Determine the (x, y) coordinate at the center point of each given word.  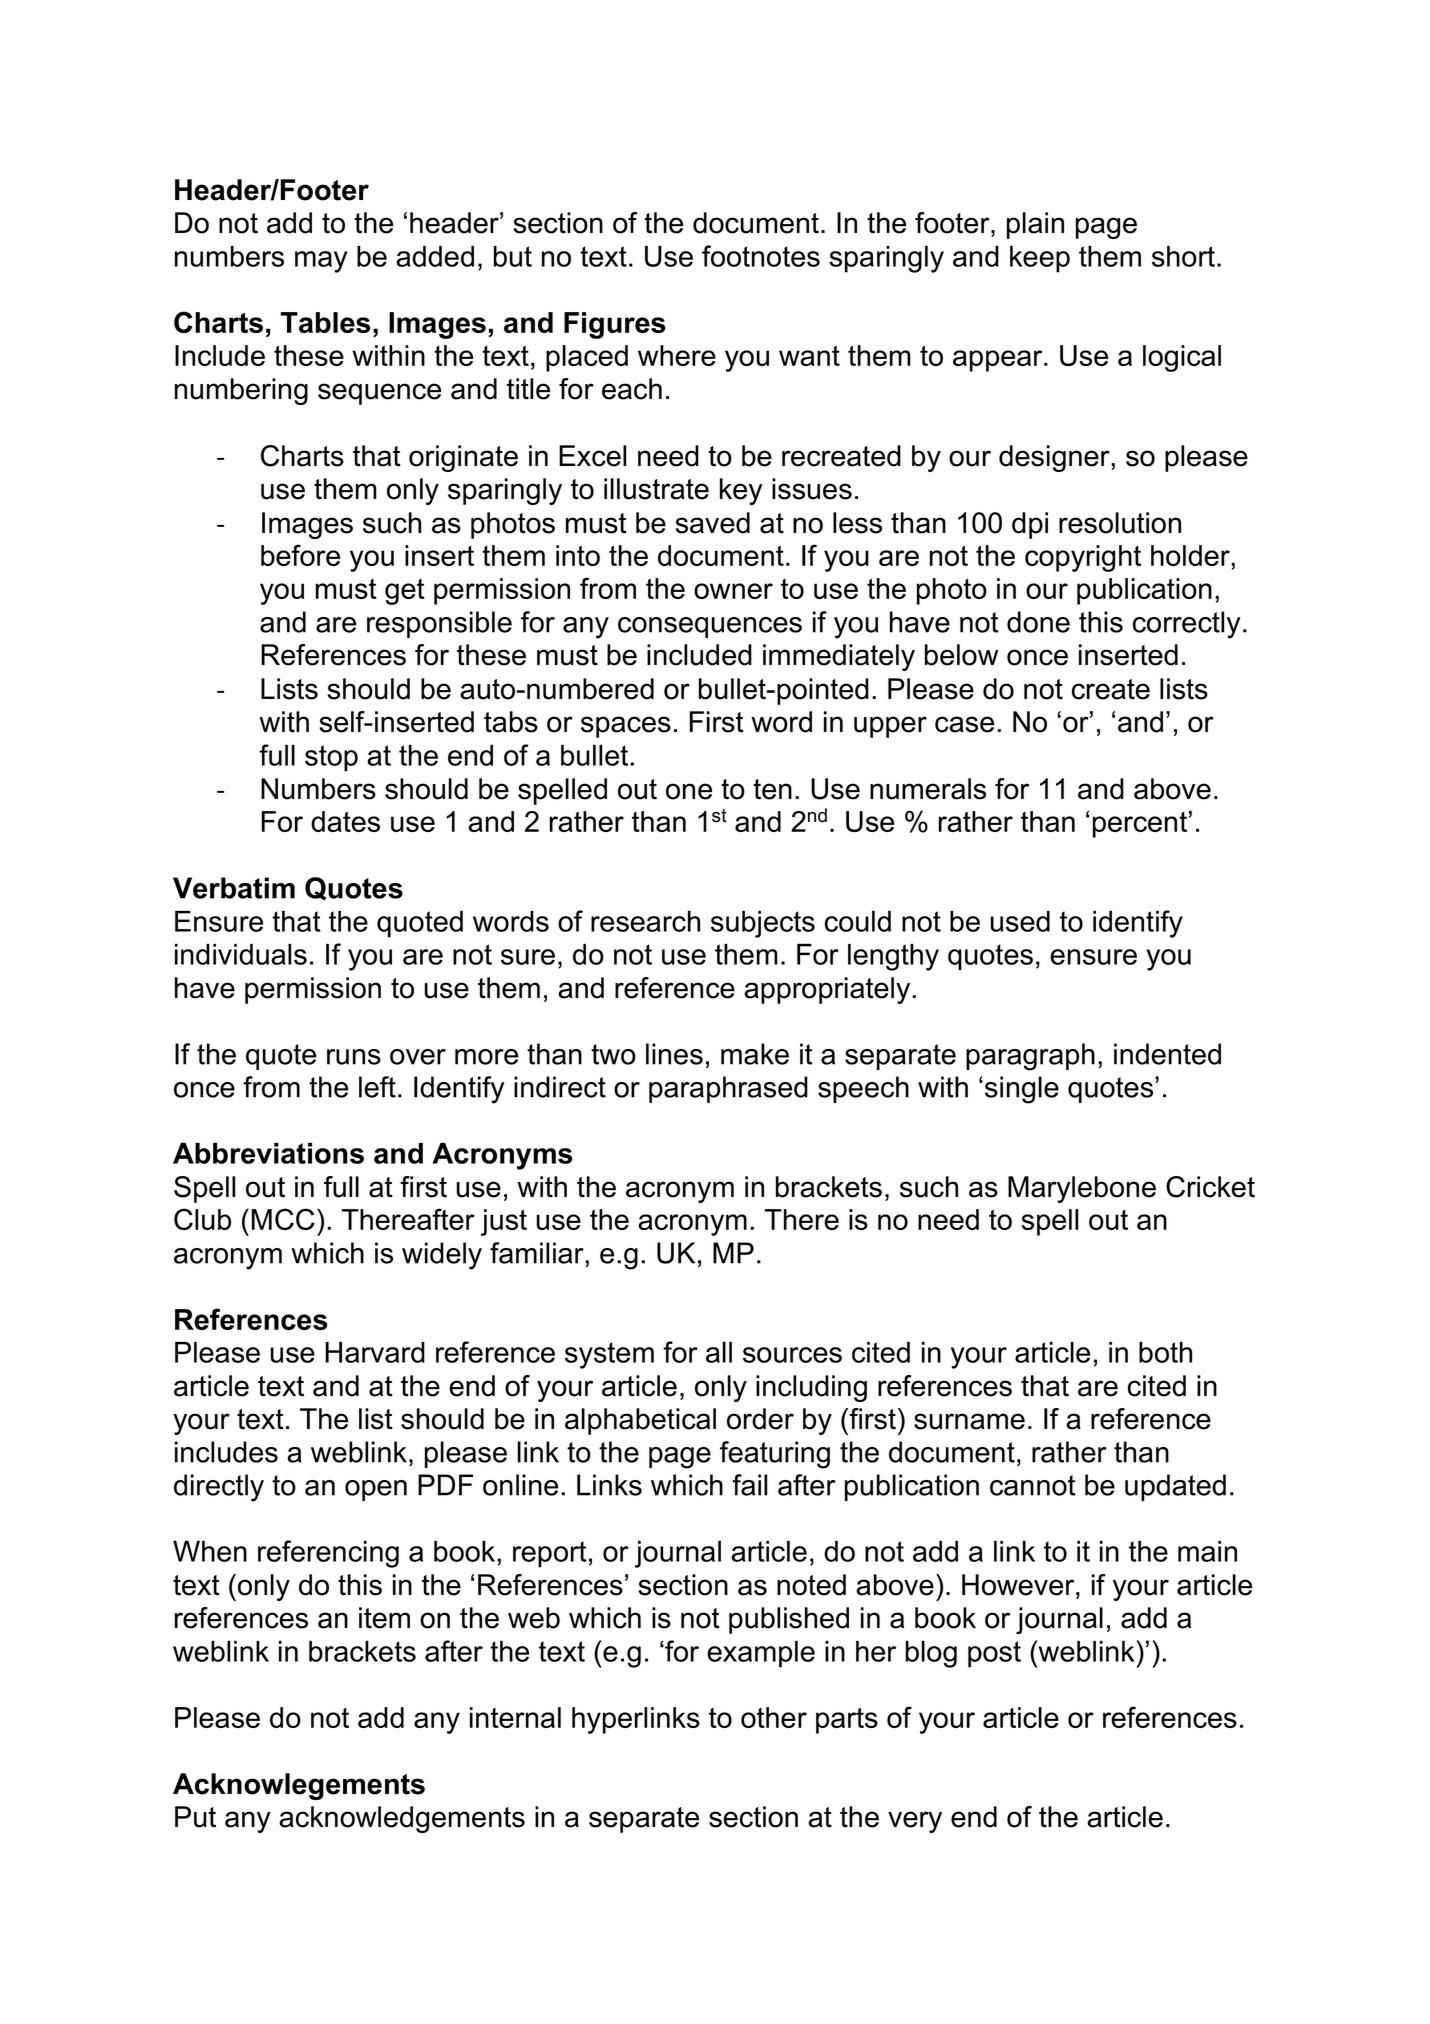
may (321, 262)
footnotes (761, 256)
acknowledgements (402, 1819)
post (994, 1654)
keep (1040, 259)
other (774, 1717)
